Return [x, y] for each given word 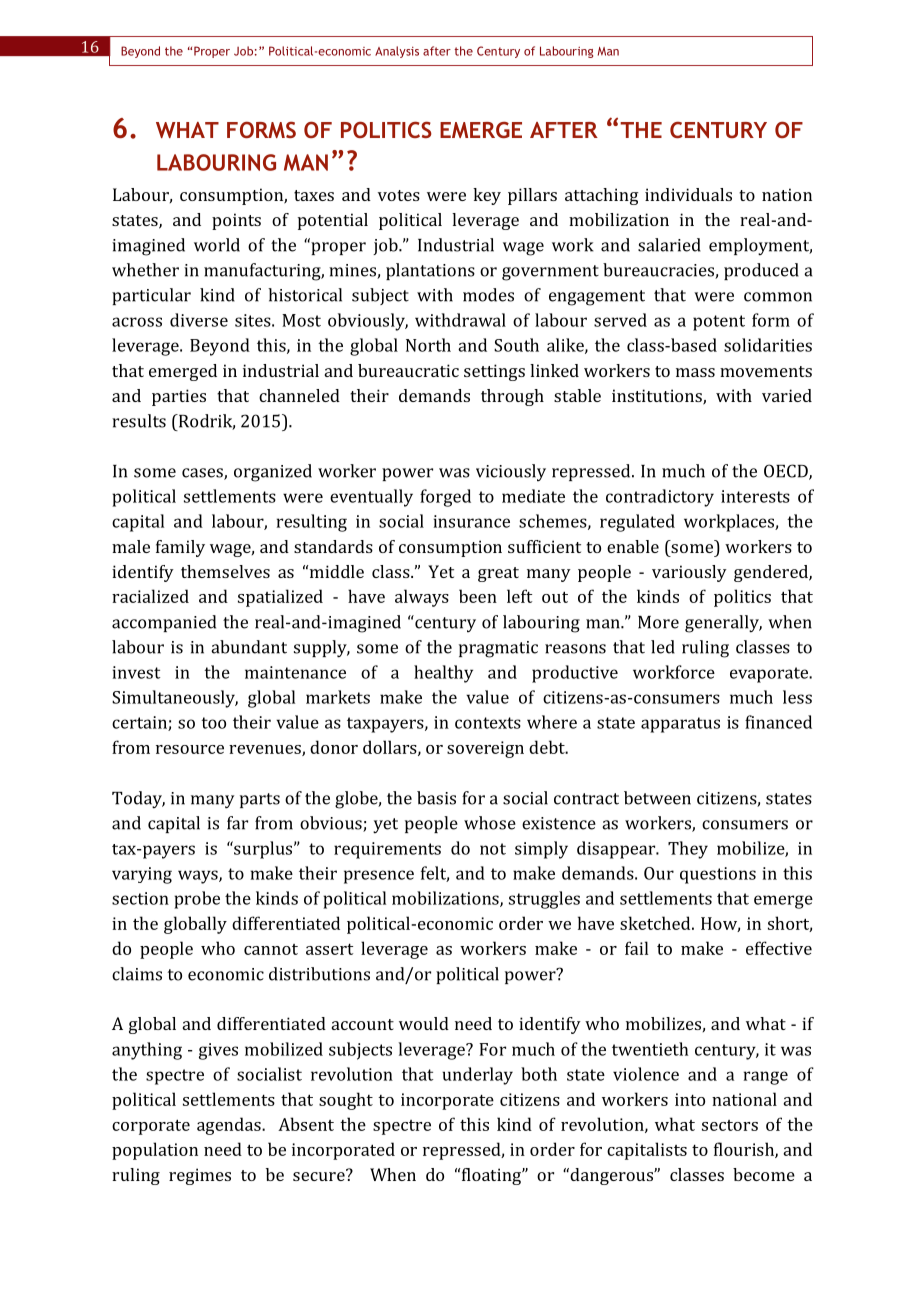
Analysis [397, 52]
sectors [730, 1125]
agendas [230, 1126]
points [236, 221]
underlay [477, 1076]
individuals [688, 194]
